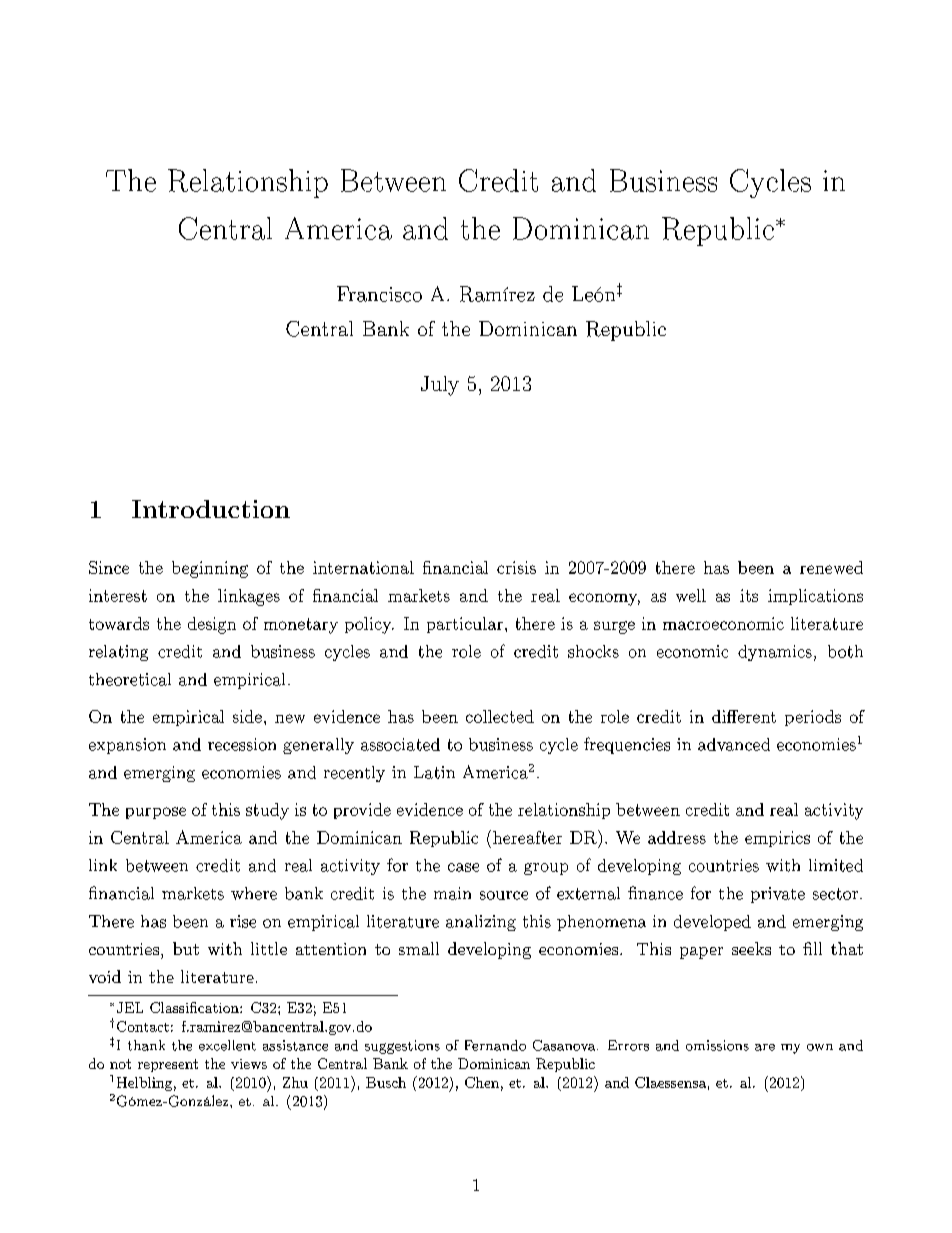  What do you see at coordinates (168, 1065) in the screenshot?
I see `represent` at bounding box center [168, 1065].
